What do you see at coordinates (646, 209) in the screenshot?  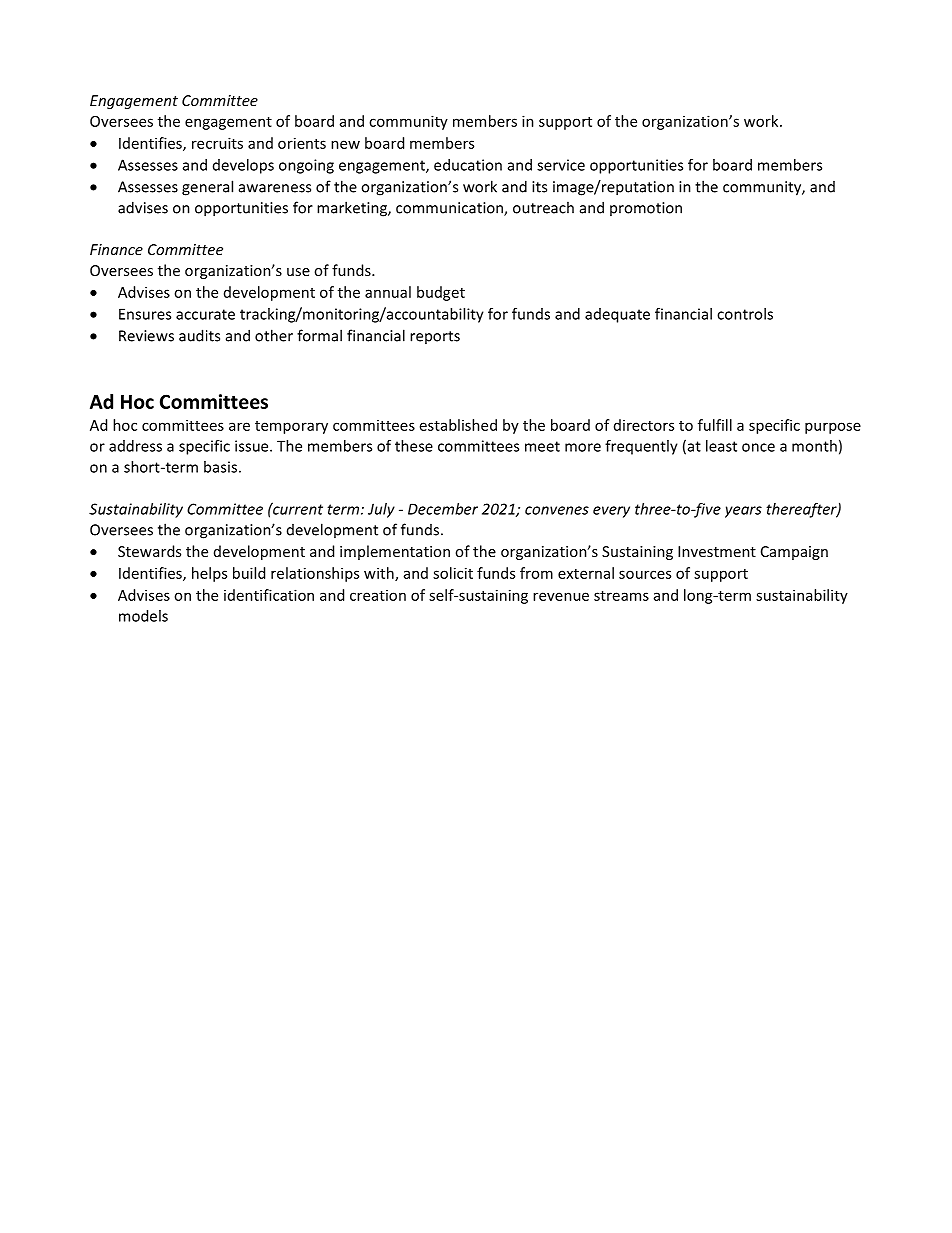 I see `promotion` at bounding box center [646, 209].
